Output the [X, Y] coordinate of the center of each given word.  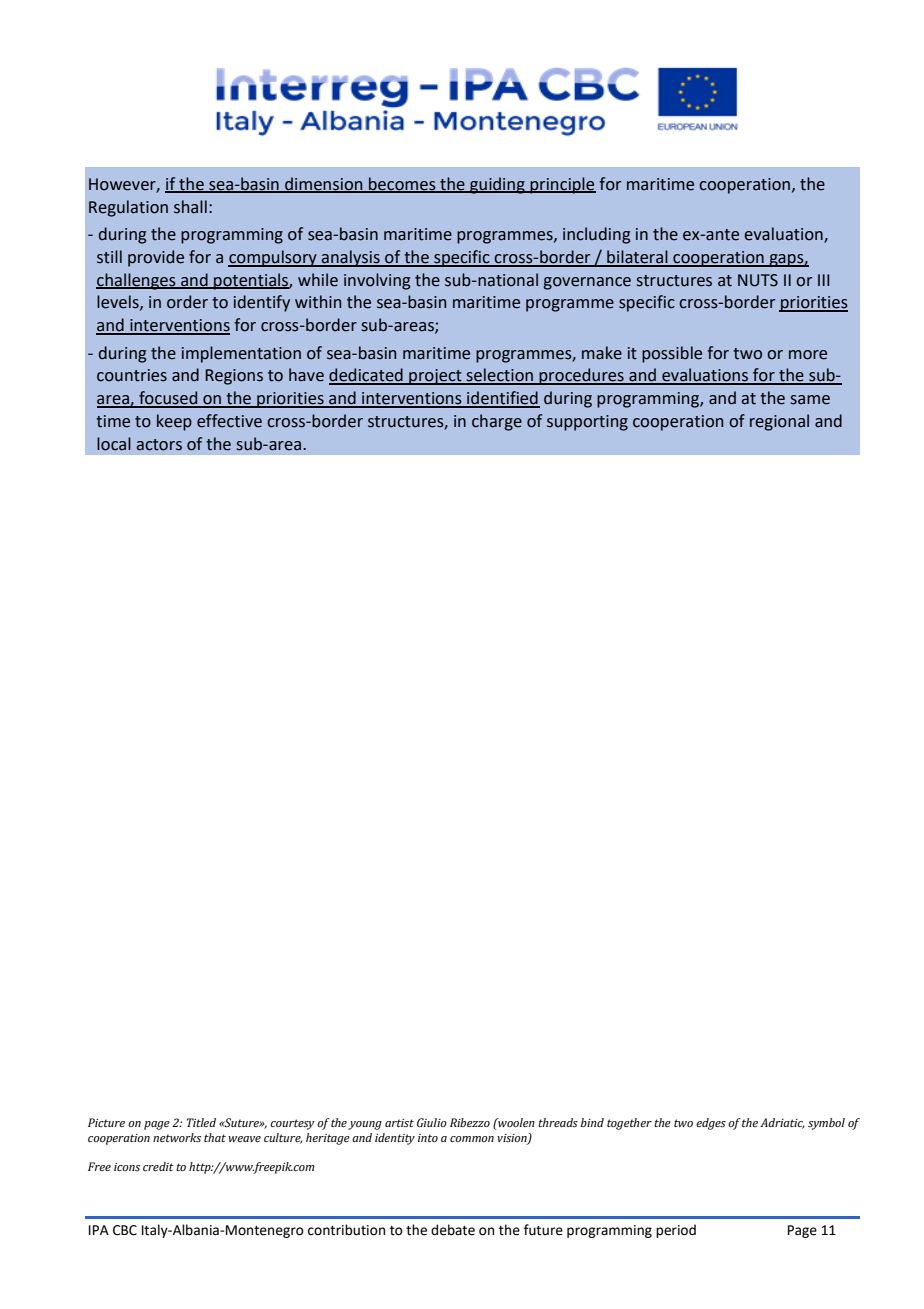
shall [190, 207]
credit [158, 1166]
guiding [497, 185]
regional [779, 422]
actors [159, 445]
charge [497, 422]
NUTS [758, 280]
